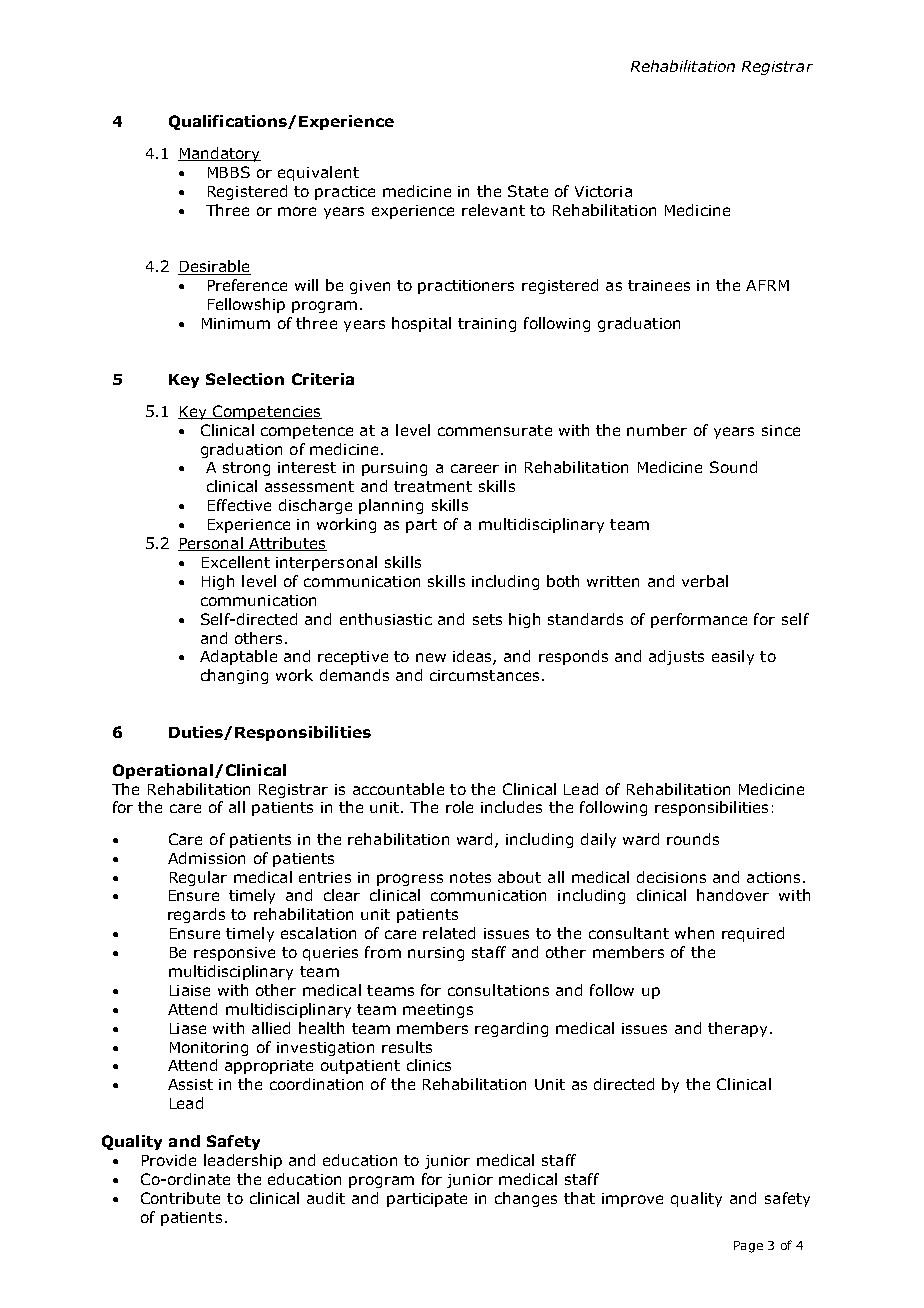 The image size is (924, 1308). Describe the element at coordinates (603, 191) in the screenshot. I see `Victoria` at that location.
